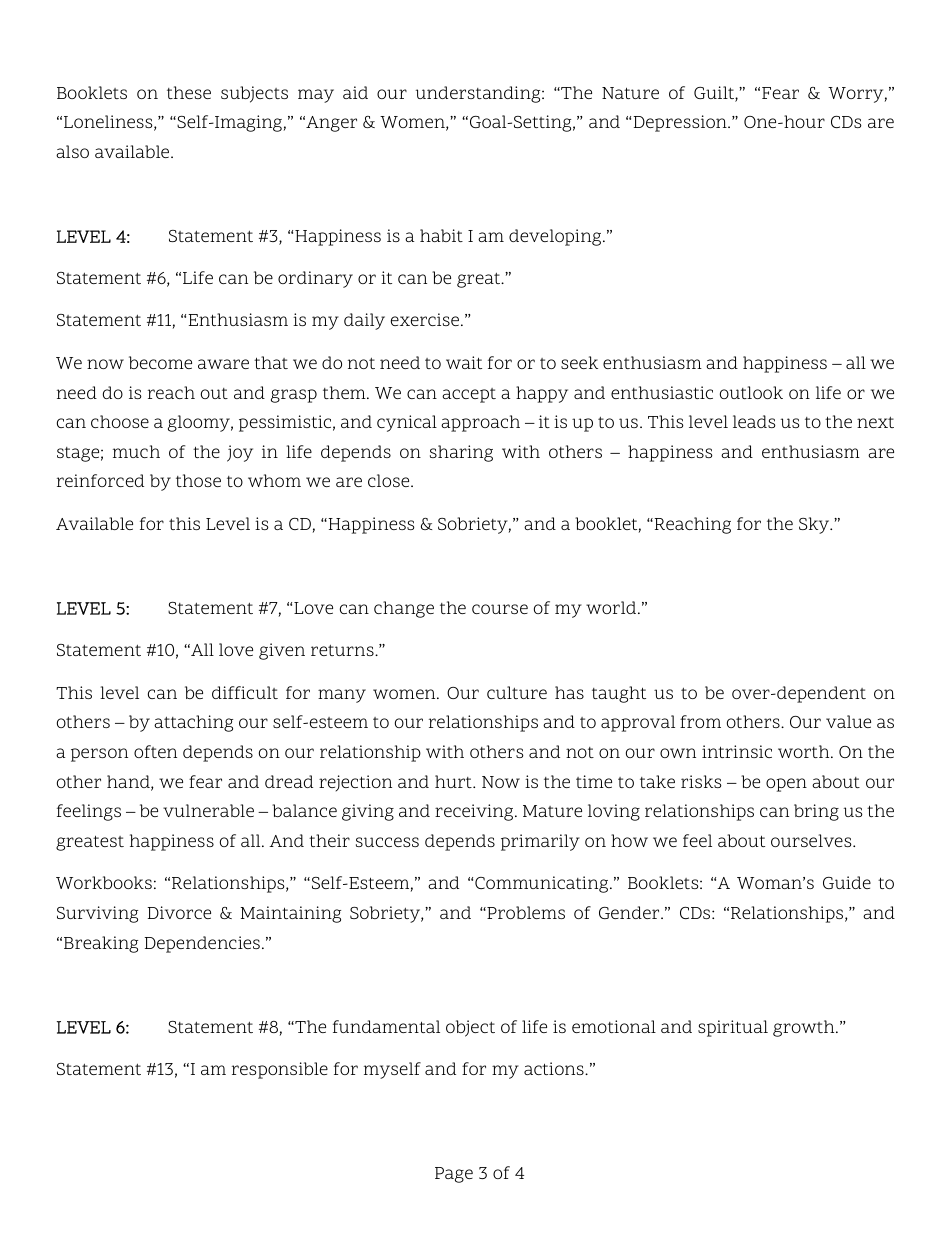 This screenshot has width=952, height=1233. Describe the element at coordinates (681, 123) in the screenshot. I see `Depression` at that location.
